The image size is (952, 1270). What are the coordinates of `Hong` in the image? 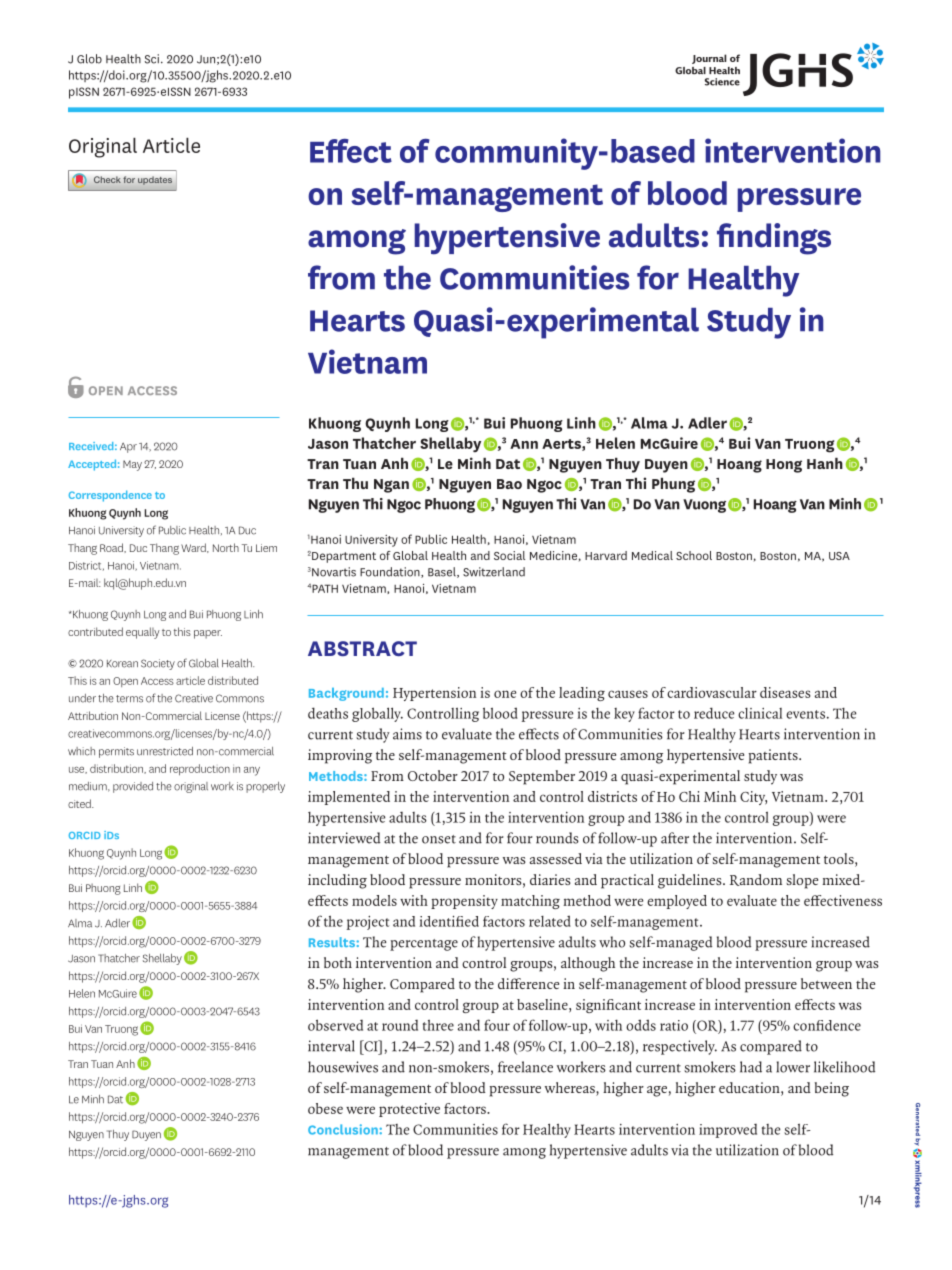 It's located at (784, 466).
